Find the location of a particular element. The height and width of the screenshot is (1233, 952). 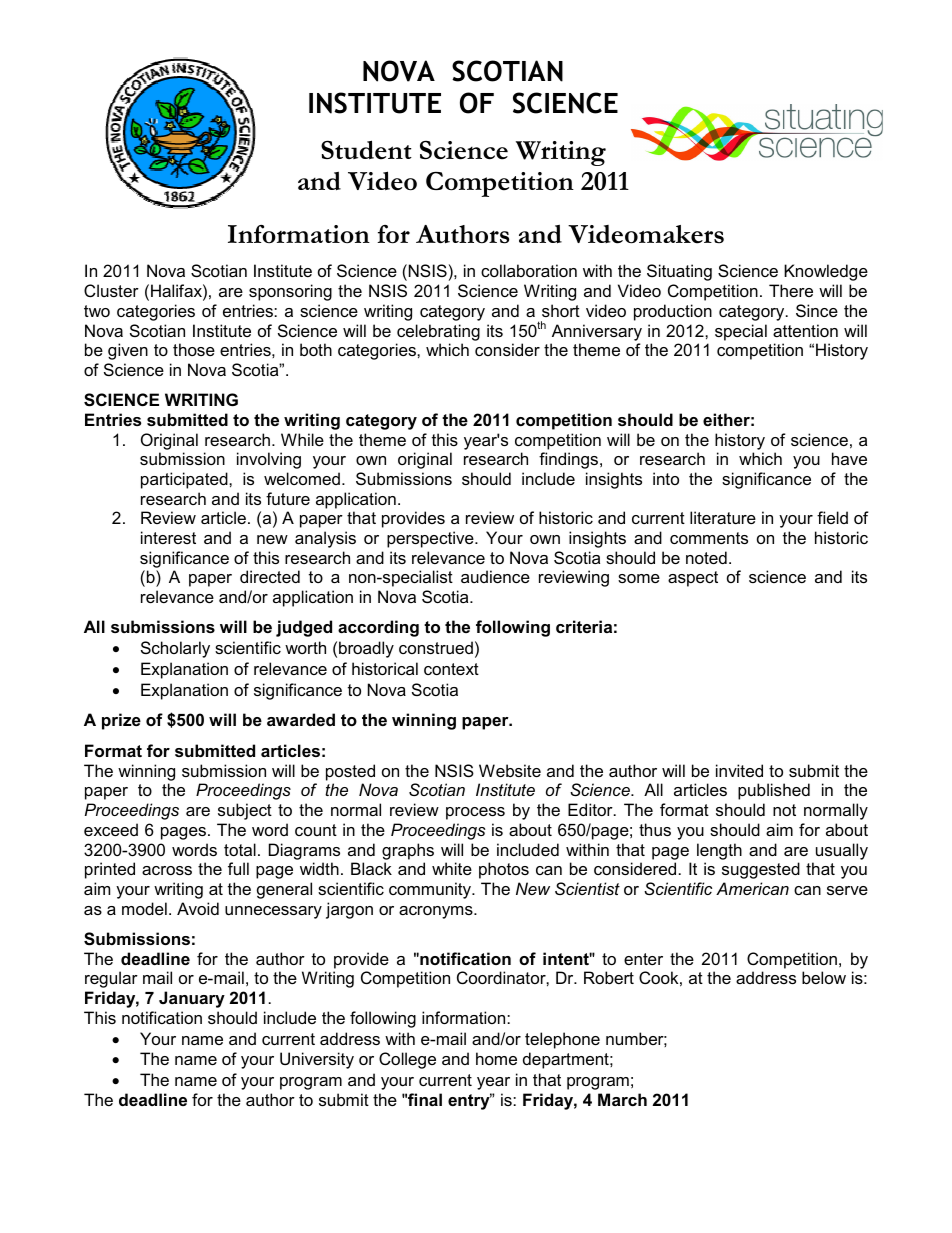

celebrating is located at coordinates (438, 332).
